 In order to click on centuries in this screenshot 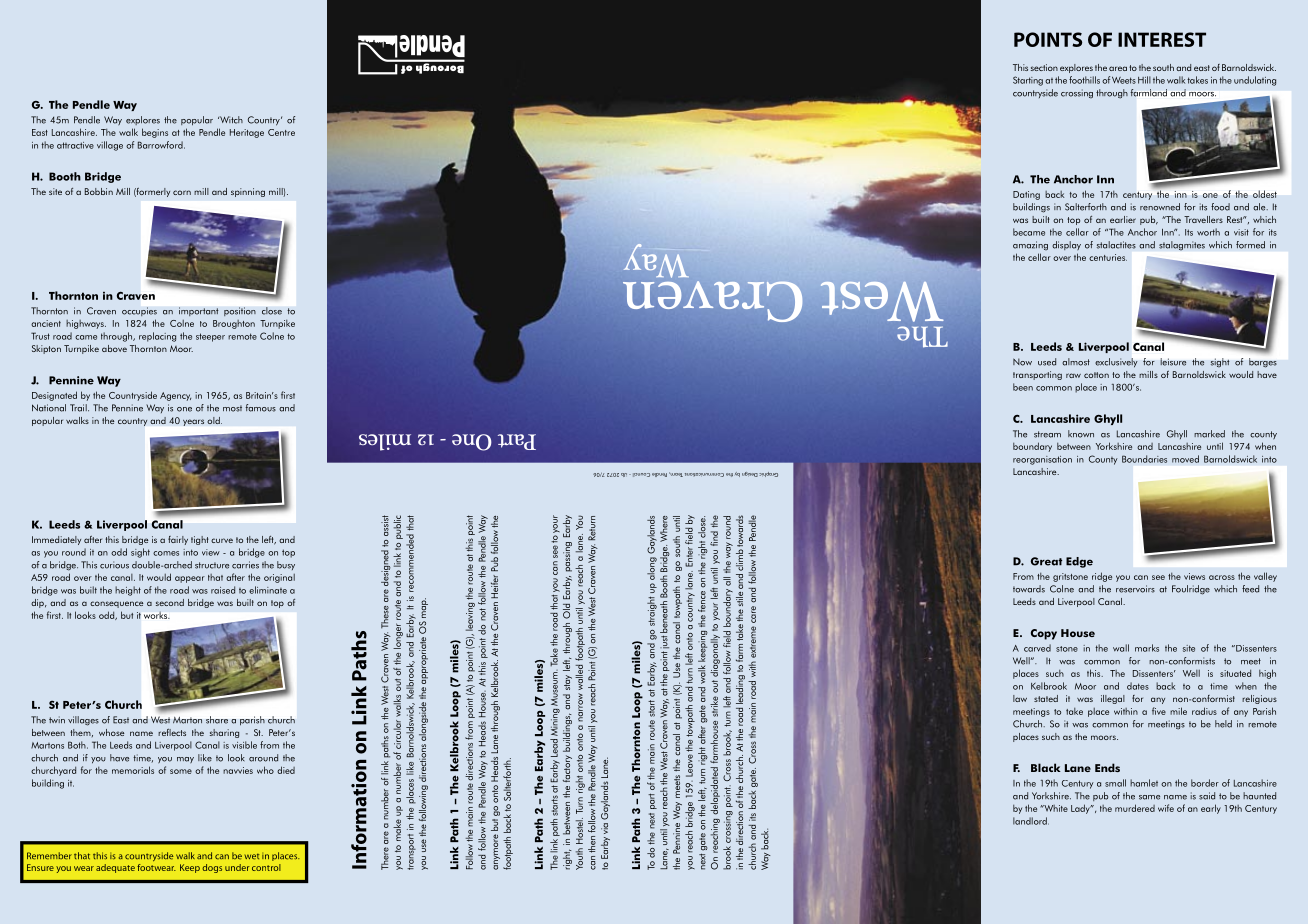, I will do `click(1108, 257)`.
